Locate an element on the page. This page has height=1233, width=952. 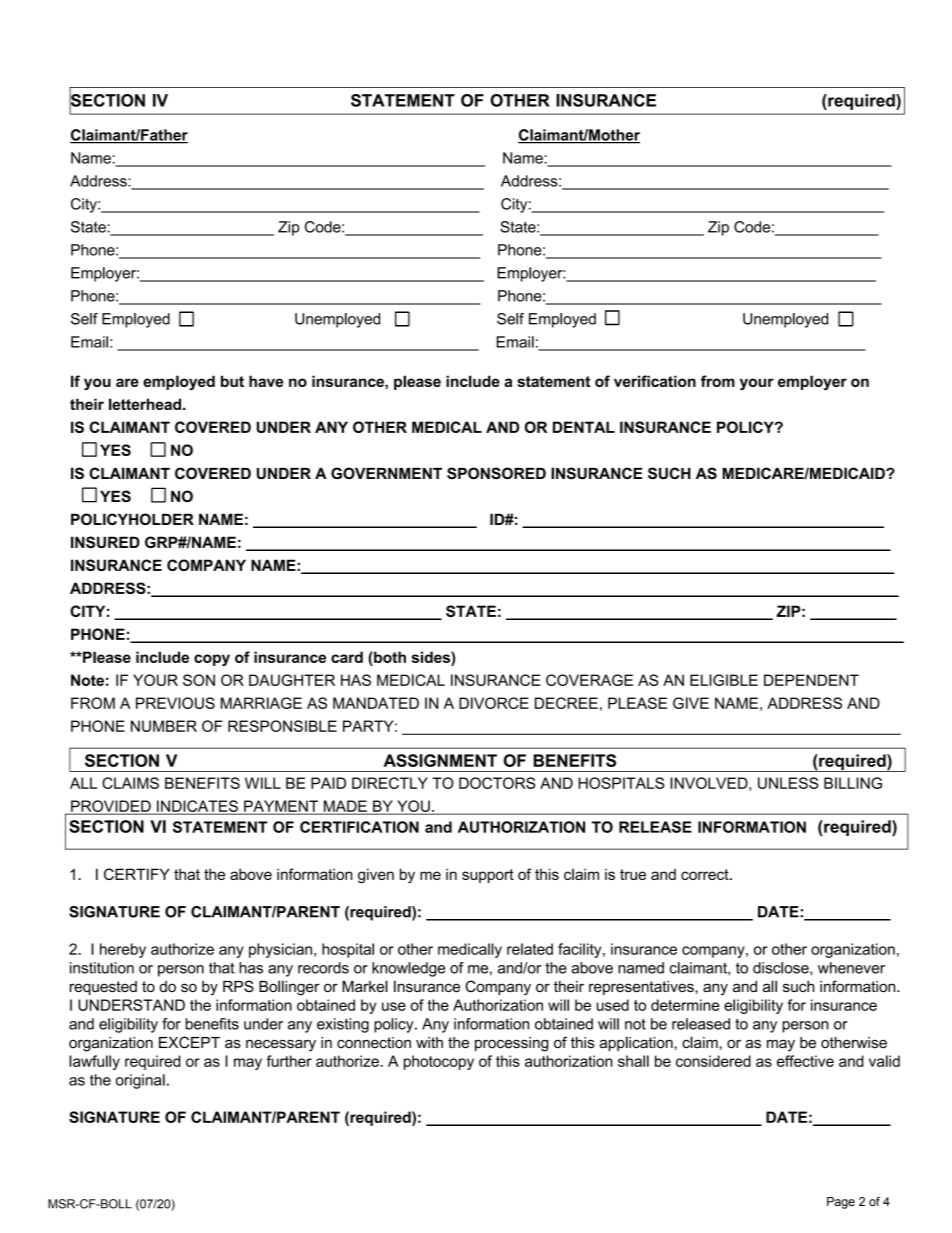
disclose is located at coordinates (782, 968).
